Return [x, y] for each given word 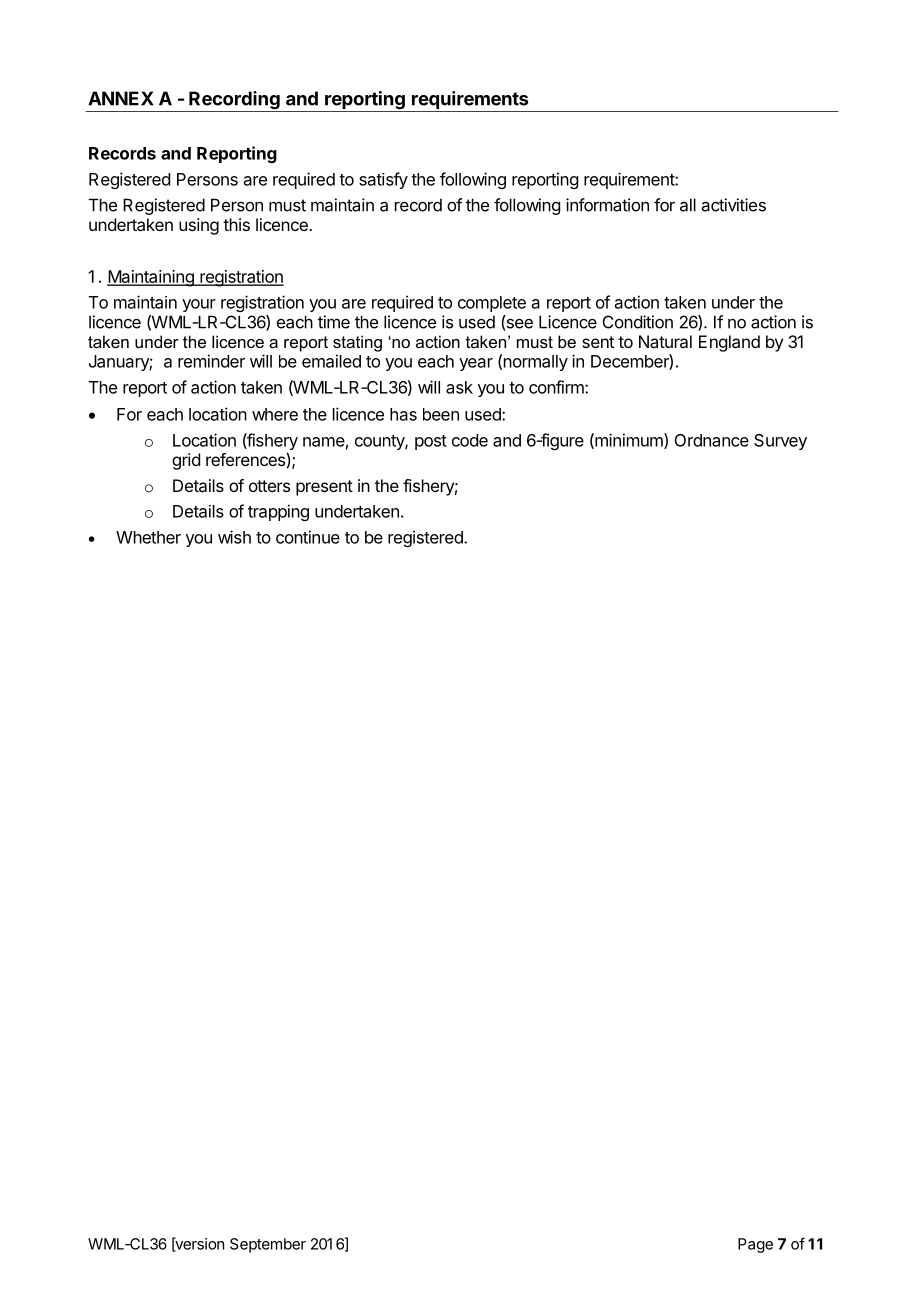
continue [308, 537]
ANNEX [121, 98]
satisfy [383, 180]
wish [234, 537]
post [431, 442]
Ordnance [712, 440]
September [268, 1245]
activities [734, 205]
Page [755, 1245]
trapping [278, 512]
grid [186, 461]
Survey [780, 442]
